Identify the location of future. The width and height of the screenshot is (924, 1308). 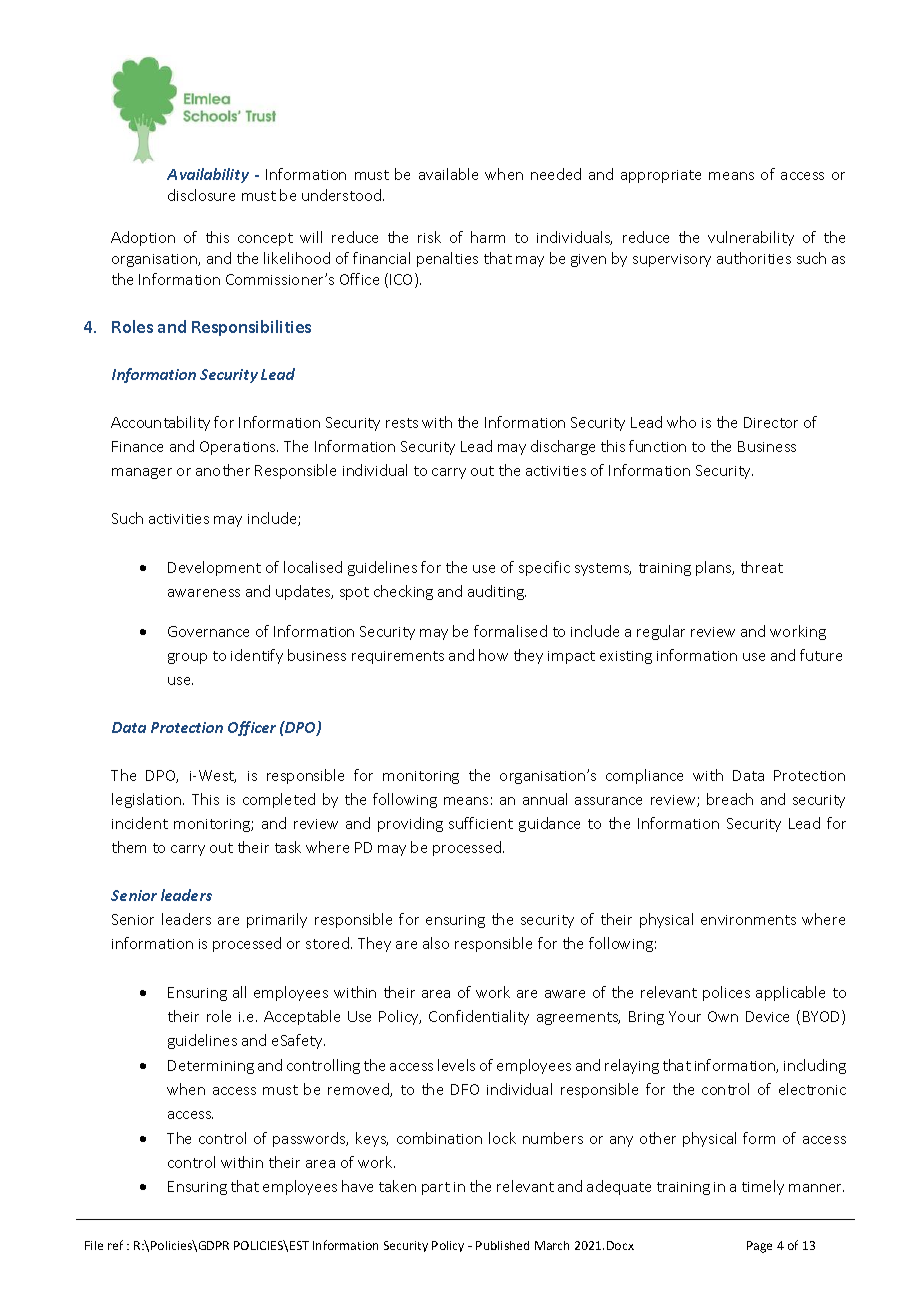
(821, 655).
